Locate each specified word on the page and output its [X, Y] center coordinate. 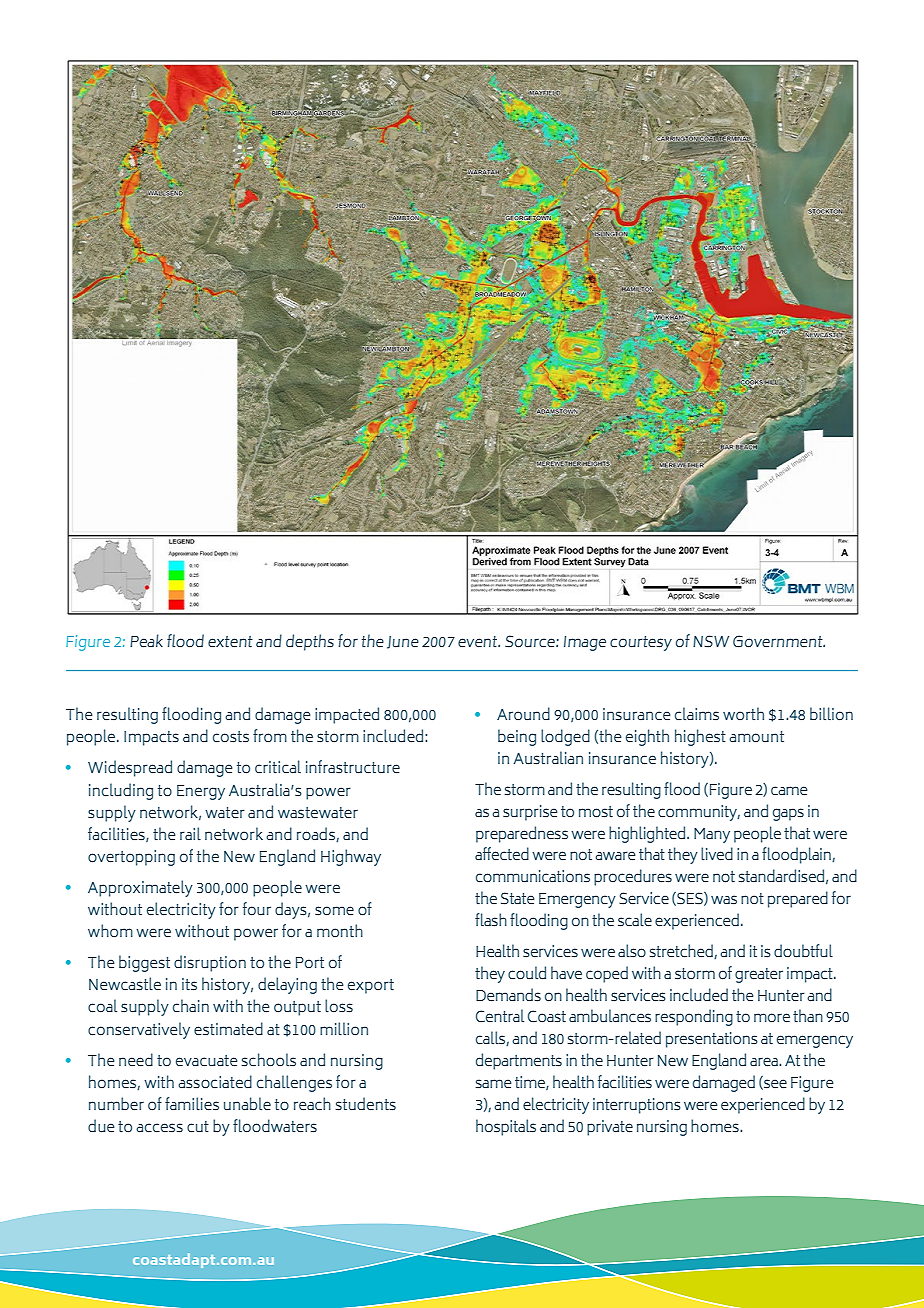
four [257, 908]
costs [231, 737]
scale [635, 920]
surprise [530, 813]
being [517, 737]
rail [190, 833]
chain [191, 1005]
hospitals [506, 1127]
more [772, 1017]
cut [198, 1126]
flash [491, 920]
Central [500, 1015]
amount [756, 736]
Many [712, 835]
